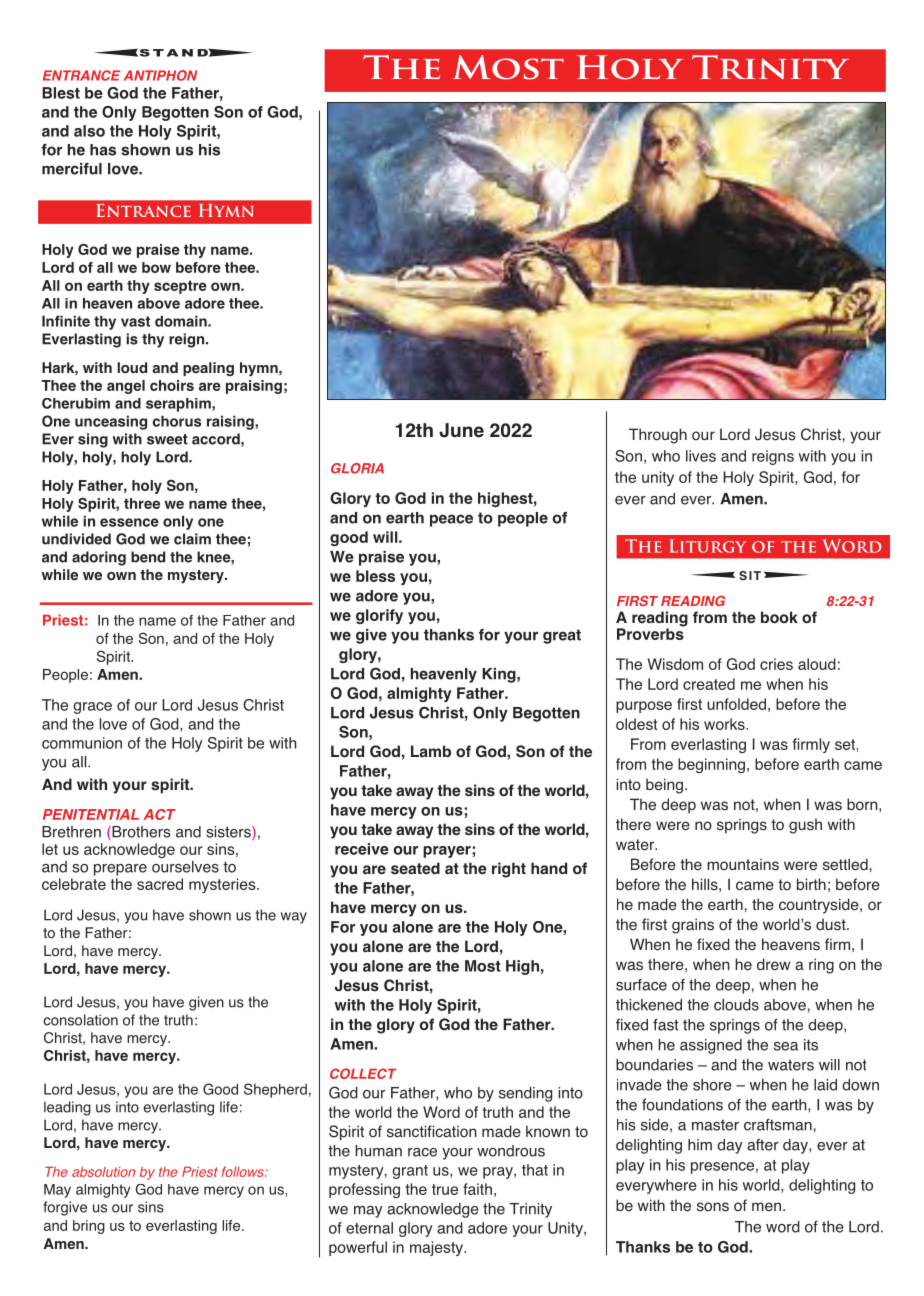 This document has height=1296, width=924. What do you see at coordinates (82, 743) in the document?
I see `communion` at bounding box center [82, 743].
